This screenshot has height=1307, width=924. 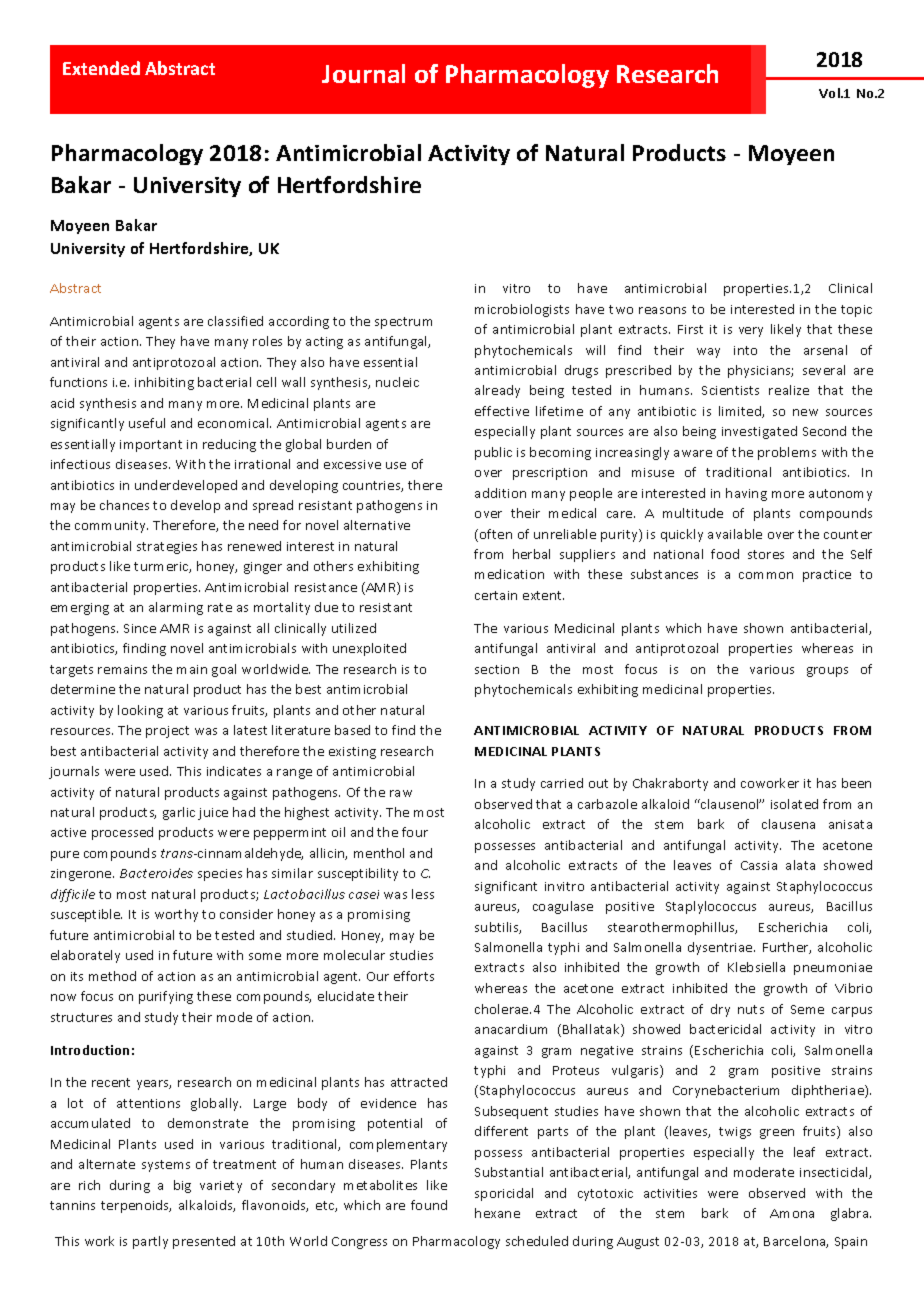 What do you see at coordinates (856, 311) in the screenshot?
I see `topic` at bounding box center [856, 311].
